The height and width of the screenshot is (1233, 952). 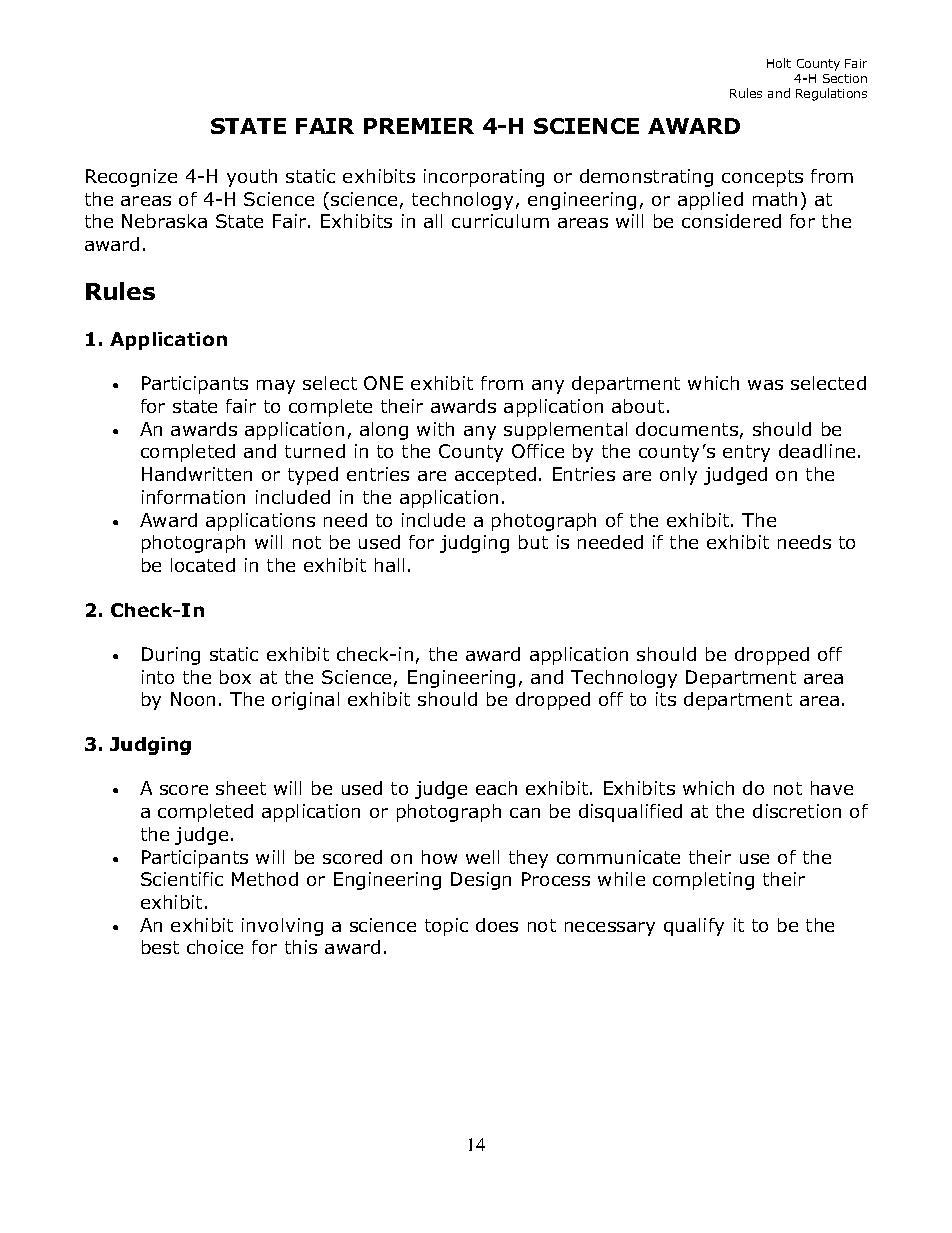 What do you see at coordinates (193, 699) in the screenshot?
I see `Noon` at bounding box center [193, 699].
